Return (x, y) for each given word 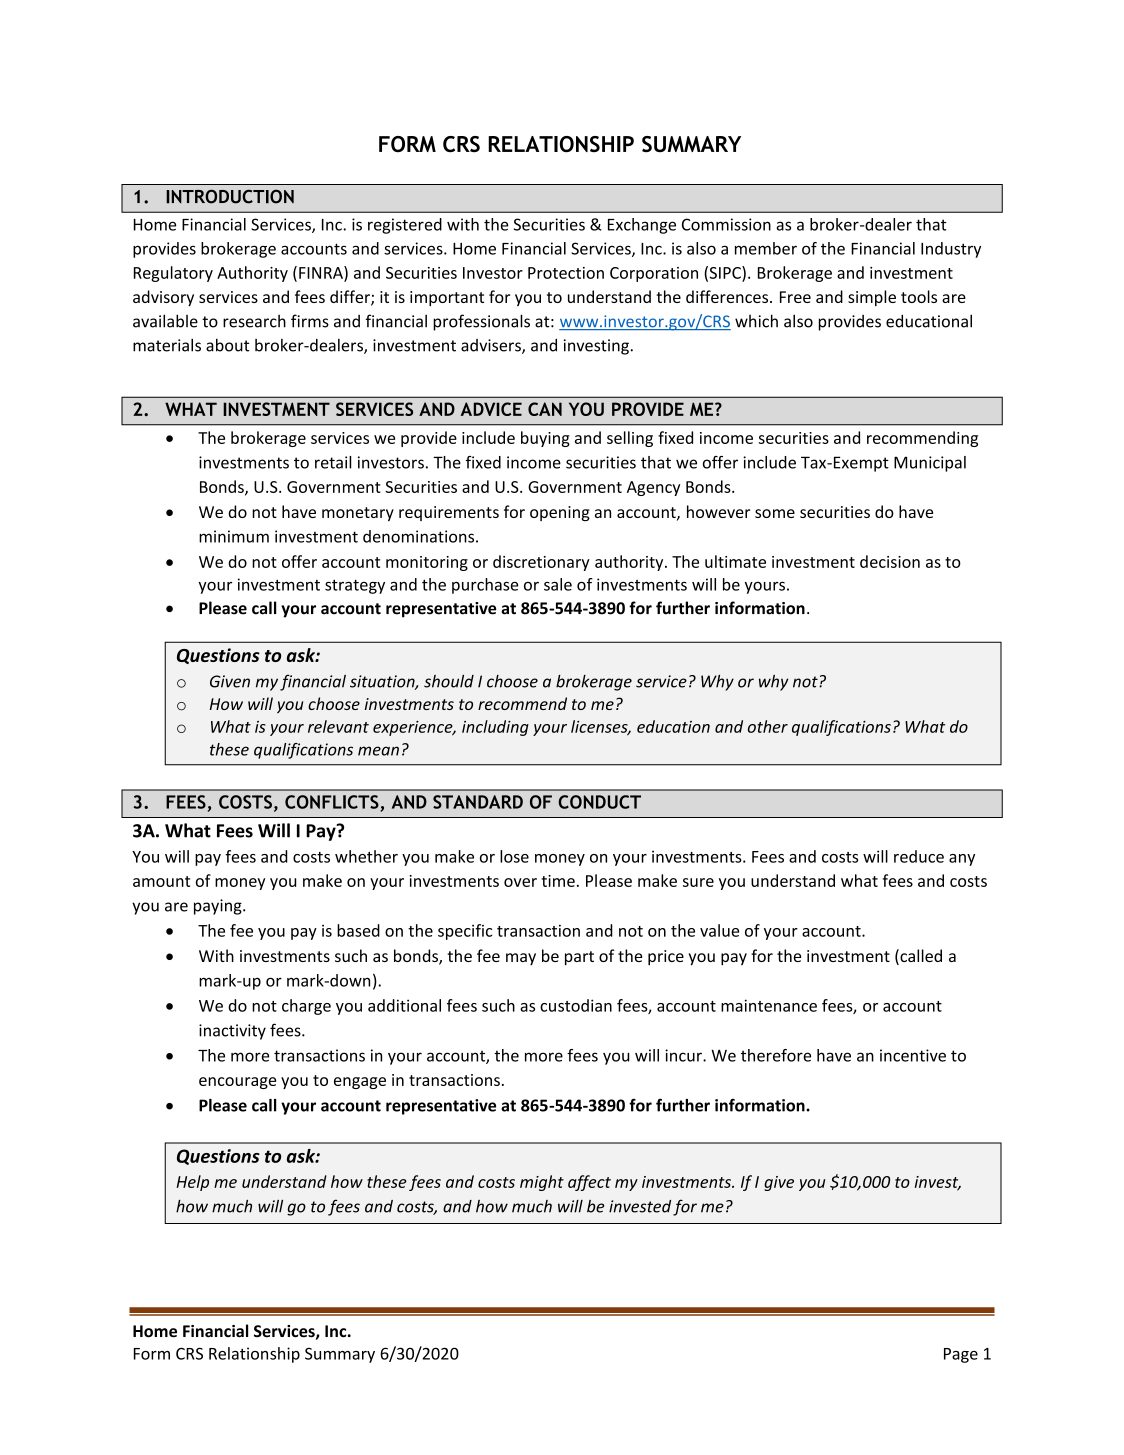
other (768, 726)
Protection (566, 273)
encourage (237, 1083)
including (495, 728)
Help (192, 1183)
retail (333, 462)
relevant (338, 726)
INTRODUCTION (230, 196)
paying (219, 907)
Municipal (930, 464)
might (542, 1183)
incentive (913, 1055)
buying (545, 439)
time (558, 881)
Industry (951, 250)
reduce (919, 856)
